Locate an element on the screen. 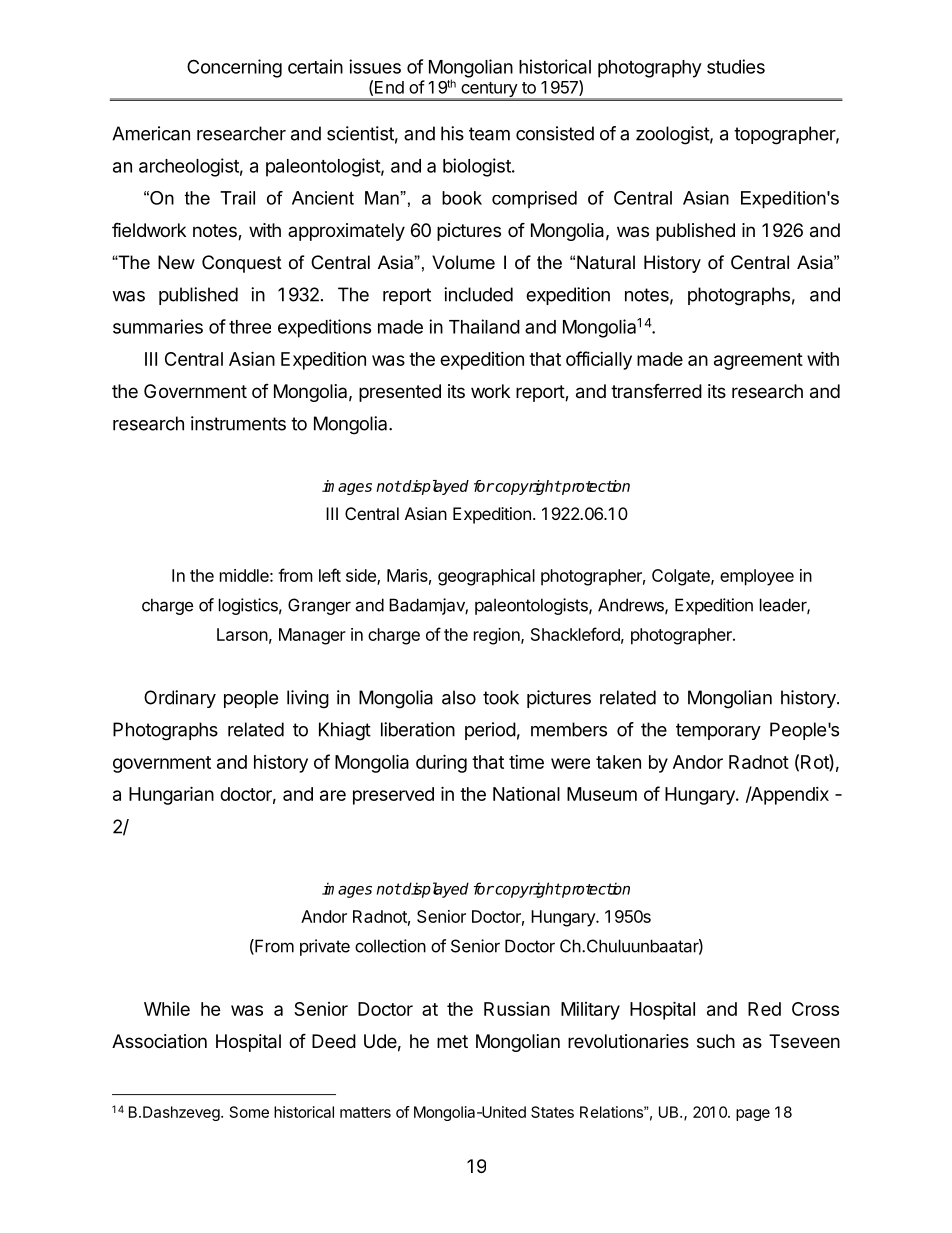 Image resolution: width=952 pixels, height=1233 pixels. period is located at coordinates (490, 731).
